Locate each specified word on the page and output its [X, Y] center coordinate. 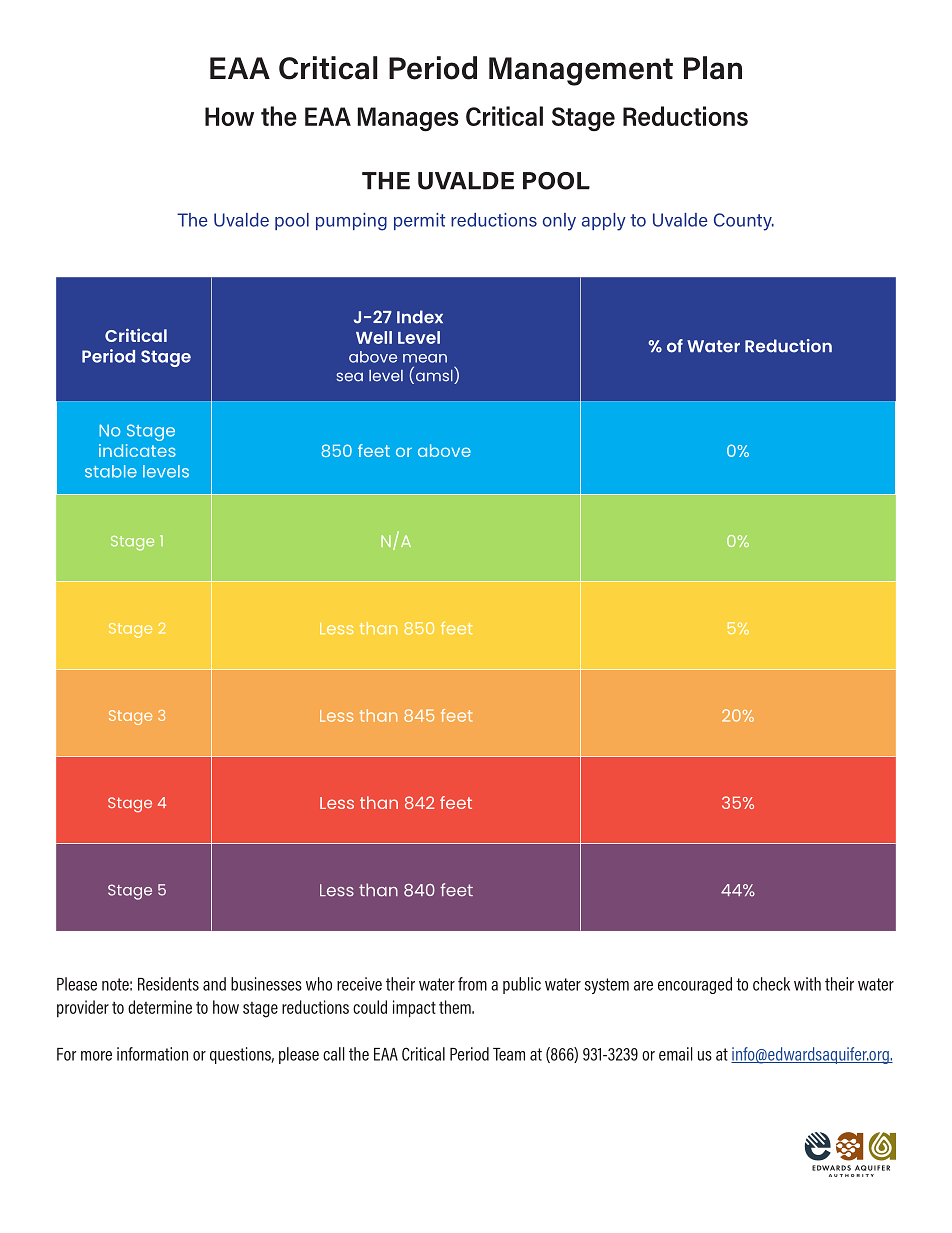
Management [581, 71]
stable [111, 471]
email [676, 1054]
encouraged [695, 985]
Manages [408, 119]
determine [160, 1007]
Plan [713, 68]
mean [425, 358]
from [472, 984]
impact [414, 1009]
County [744, 222]
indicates [137, 450]
